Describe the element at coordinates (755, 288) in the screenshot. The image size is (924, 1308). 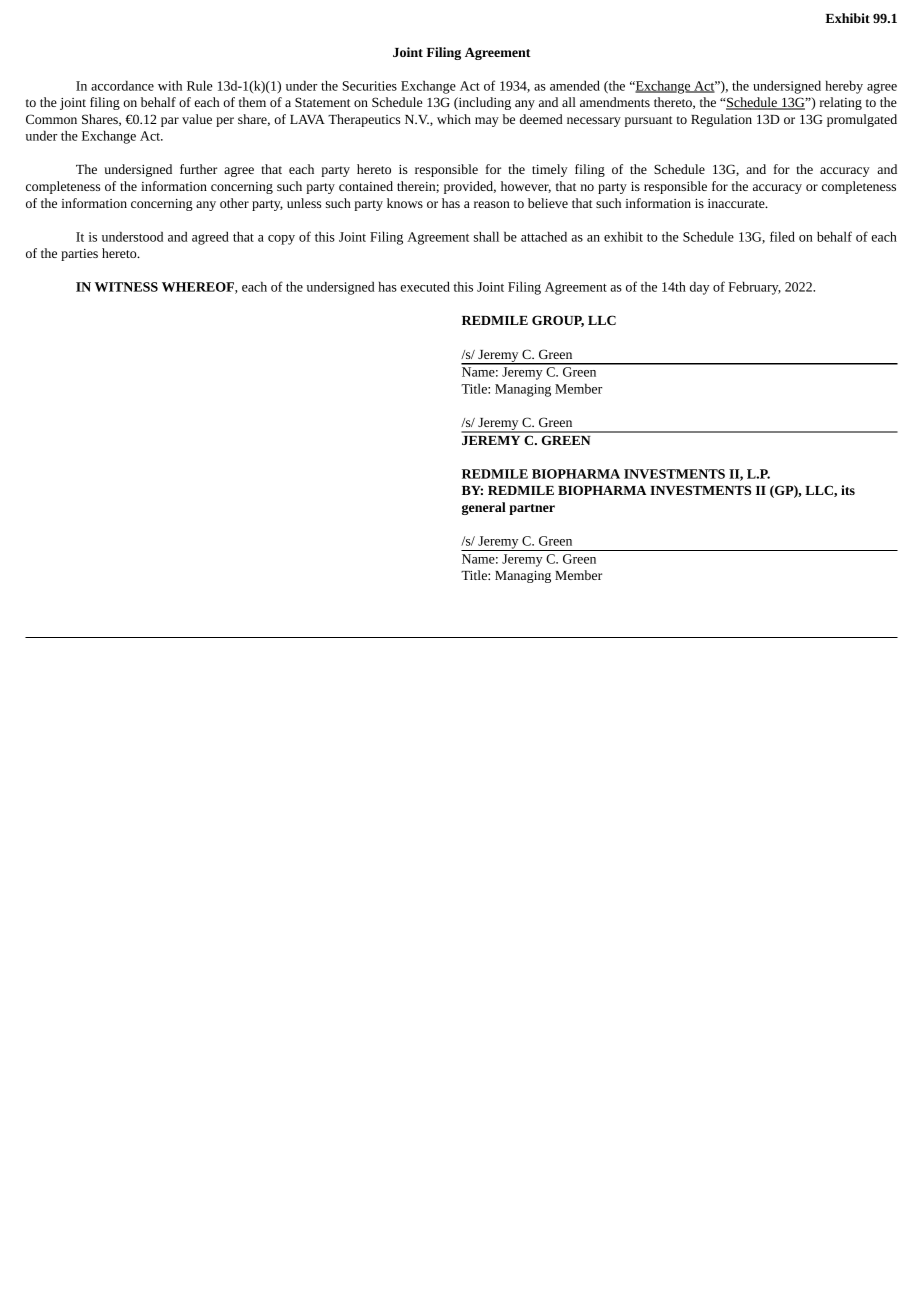
I see `February` at that location.
